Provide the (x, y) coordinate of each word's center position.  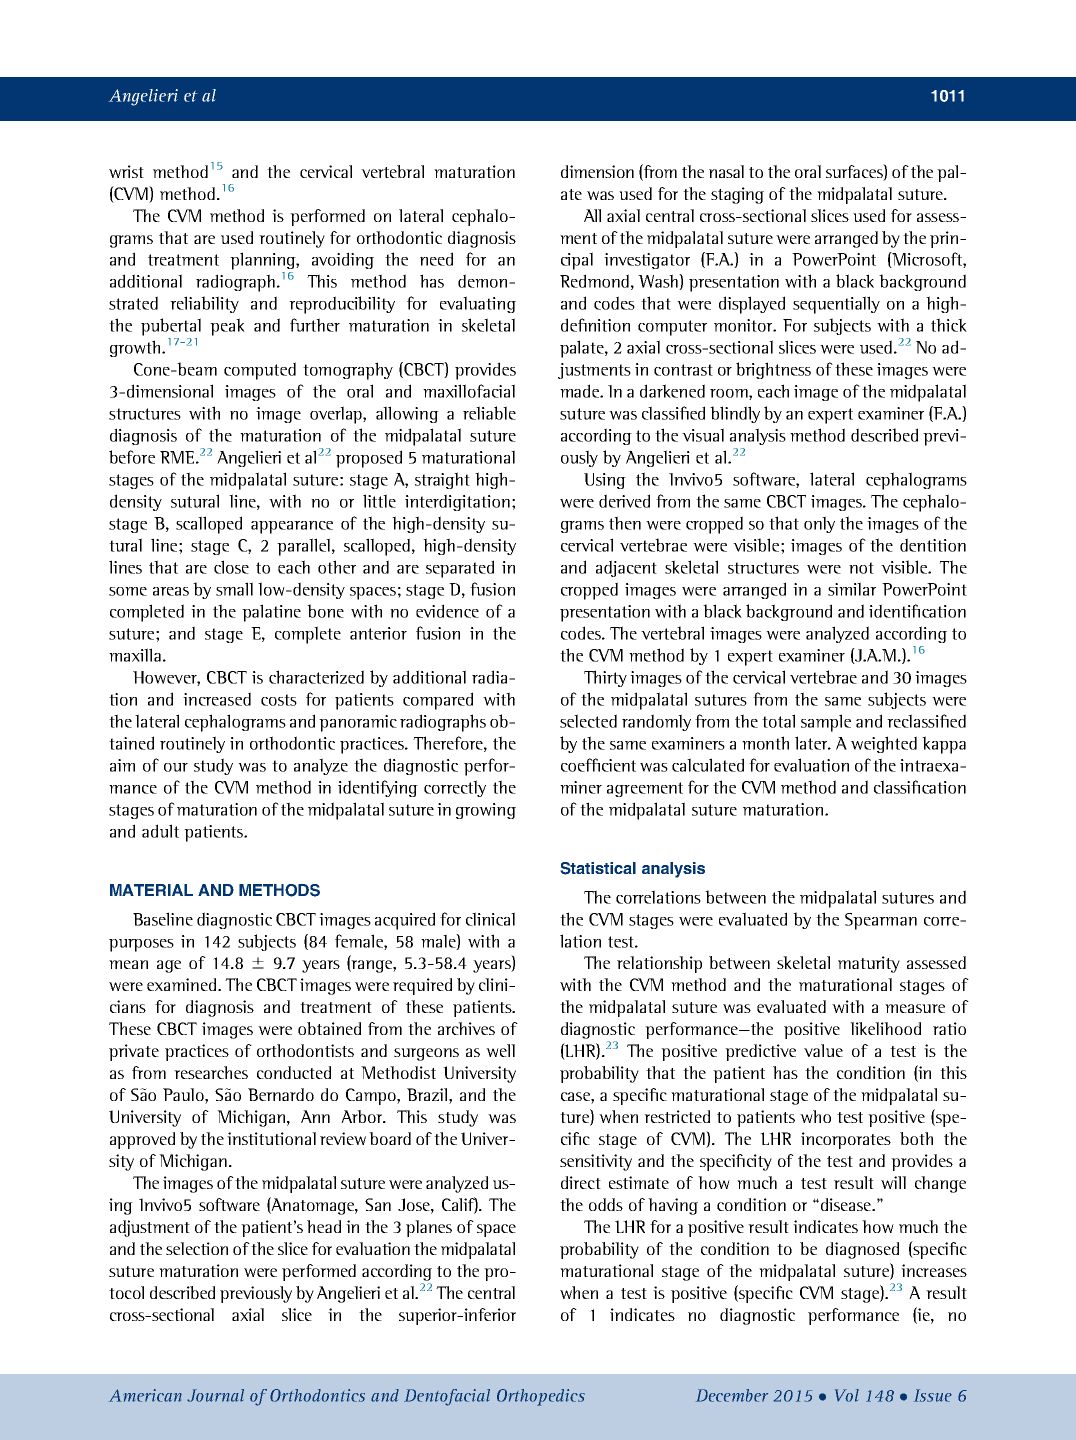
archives (466, 1028)
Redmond (594, 281)
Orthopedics (541, 1397)
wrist (126, 171)
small (234, 589)
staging (737, 195)
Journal (215, 1395)
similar (852, 589)
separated (460, 569)
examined (183, 984)
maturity (869, 964)
